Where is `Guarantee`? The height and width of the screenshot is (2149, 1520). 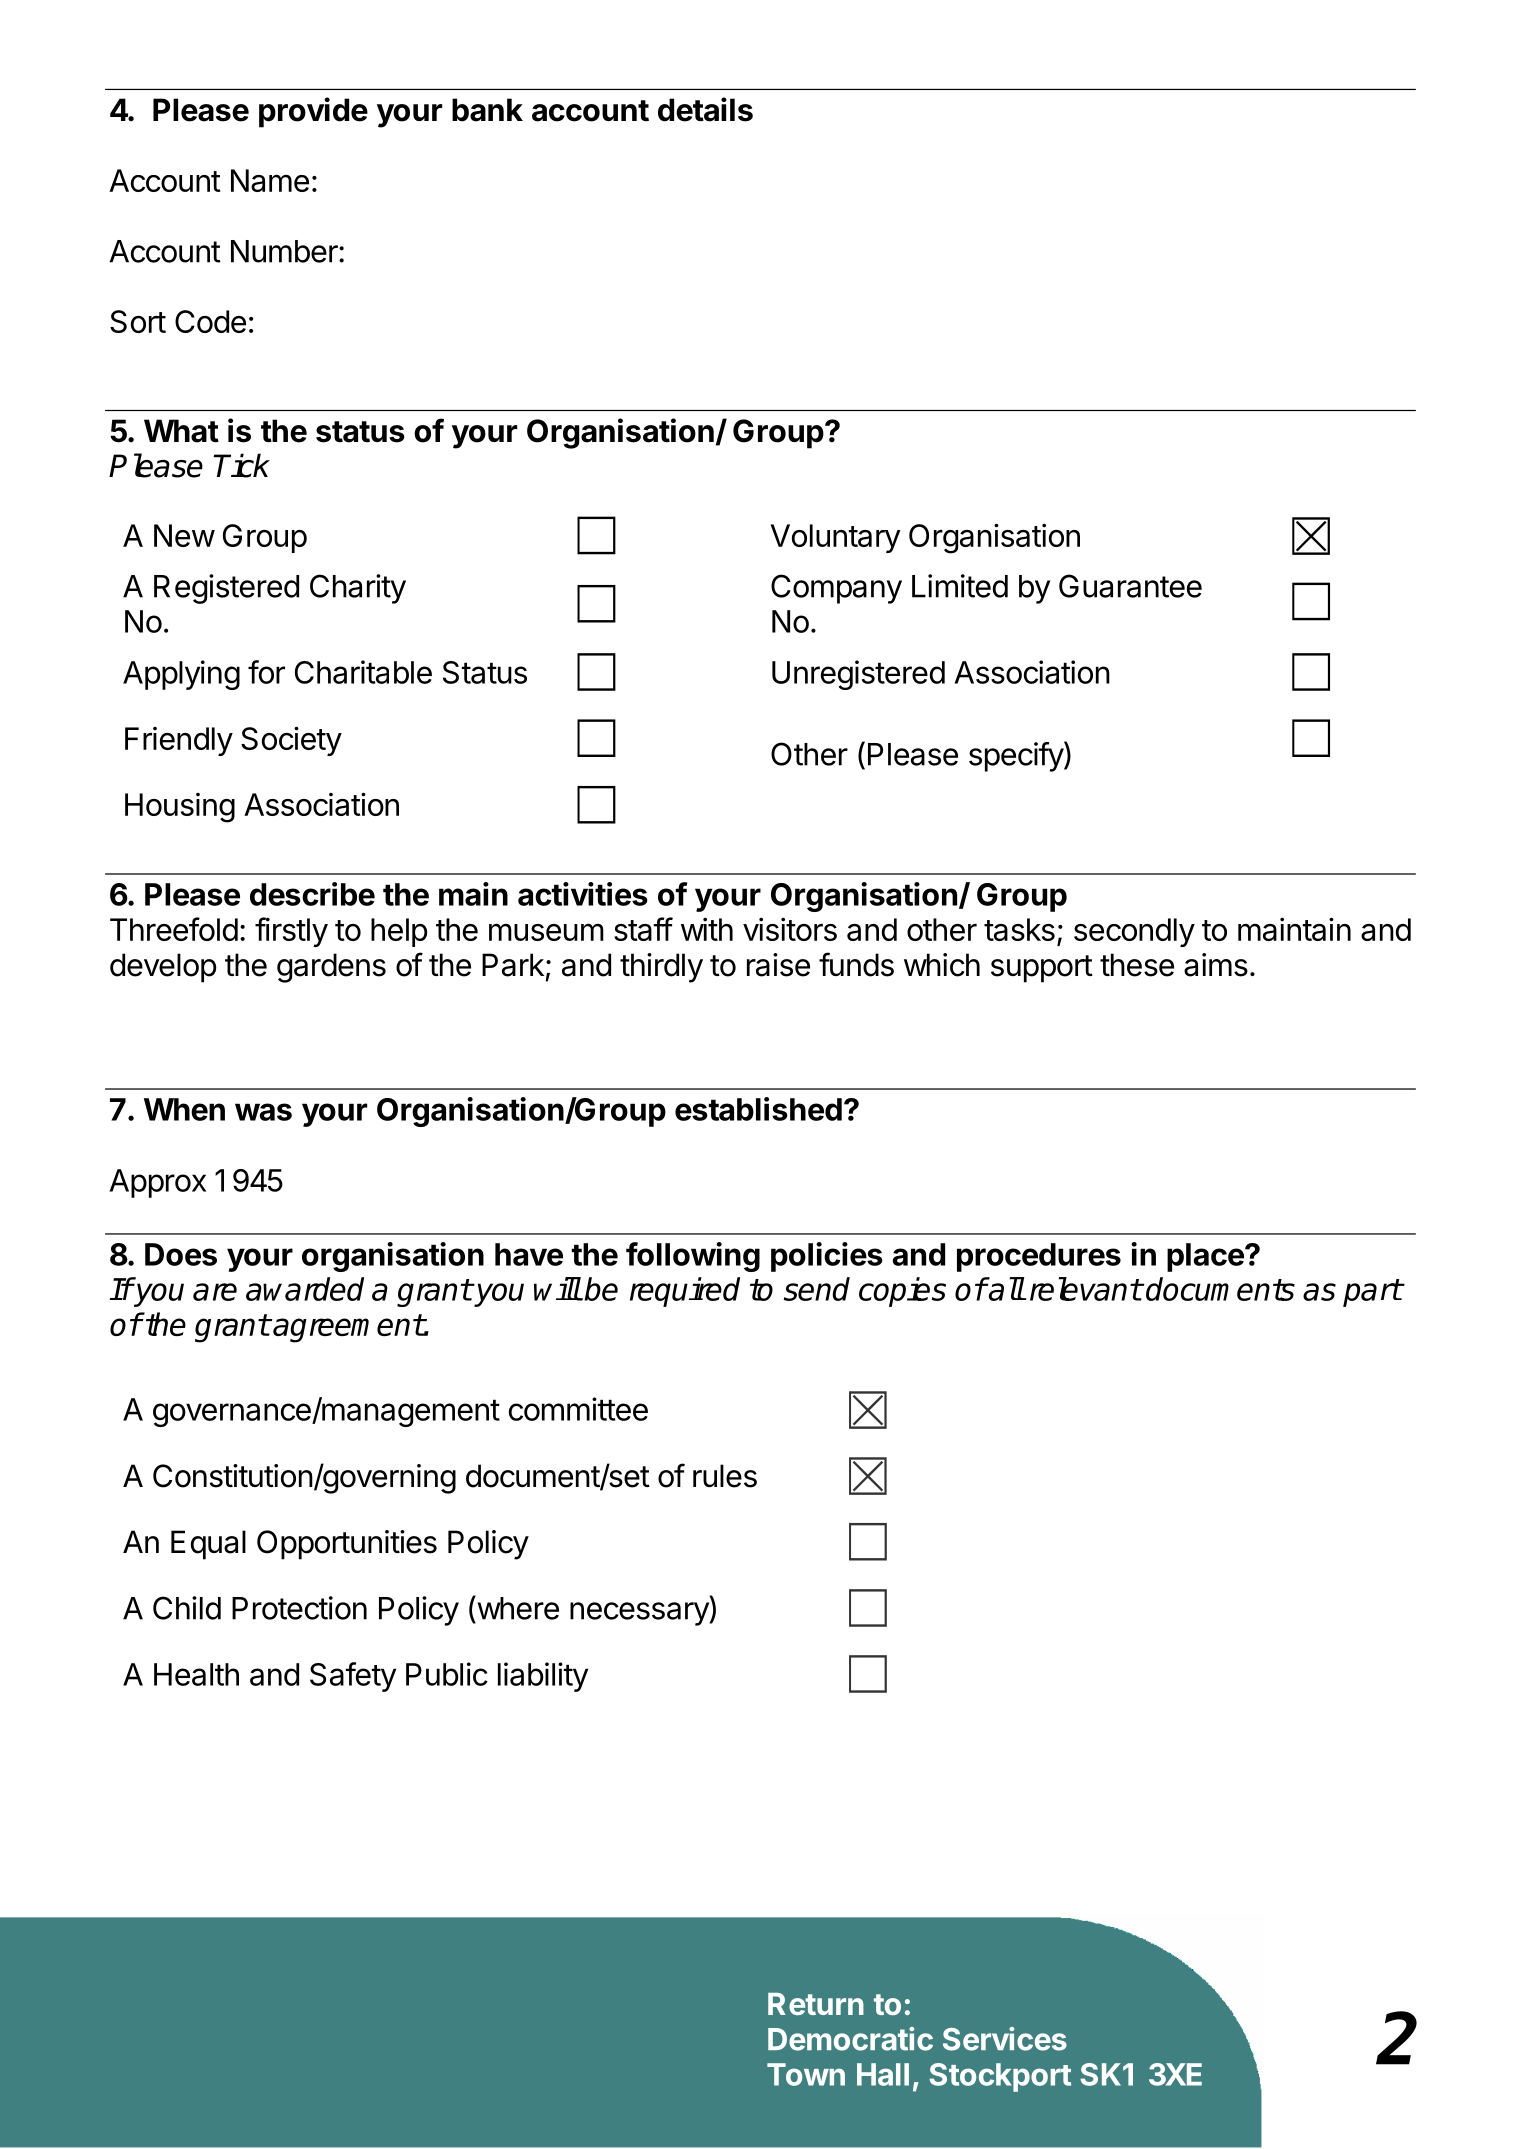 Guarantee is located at coordinates (1130, 586).
